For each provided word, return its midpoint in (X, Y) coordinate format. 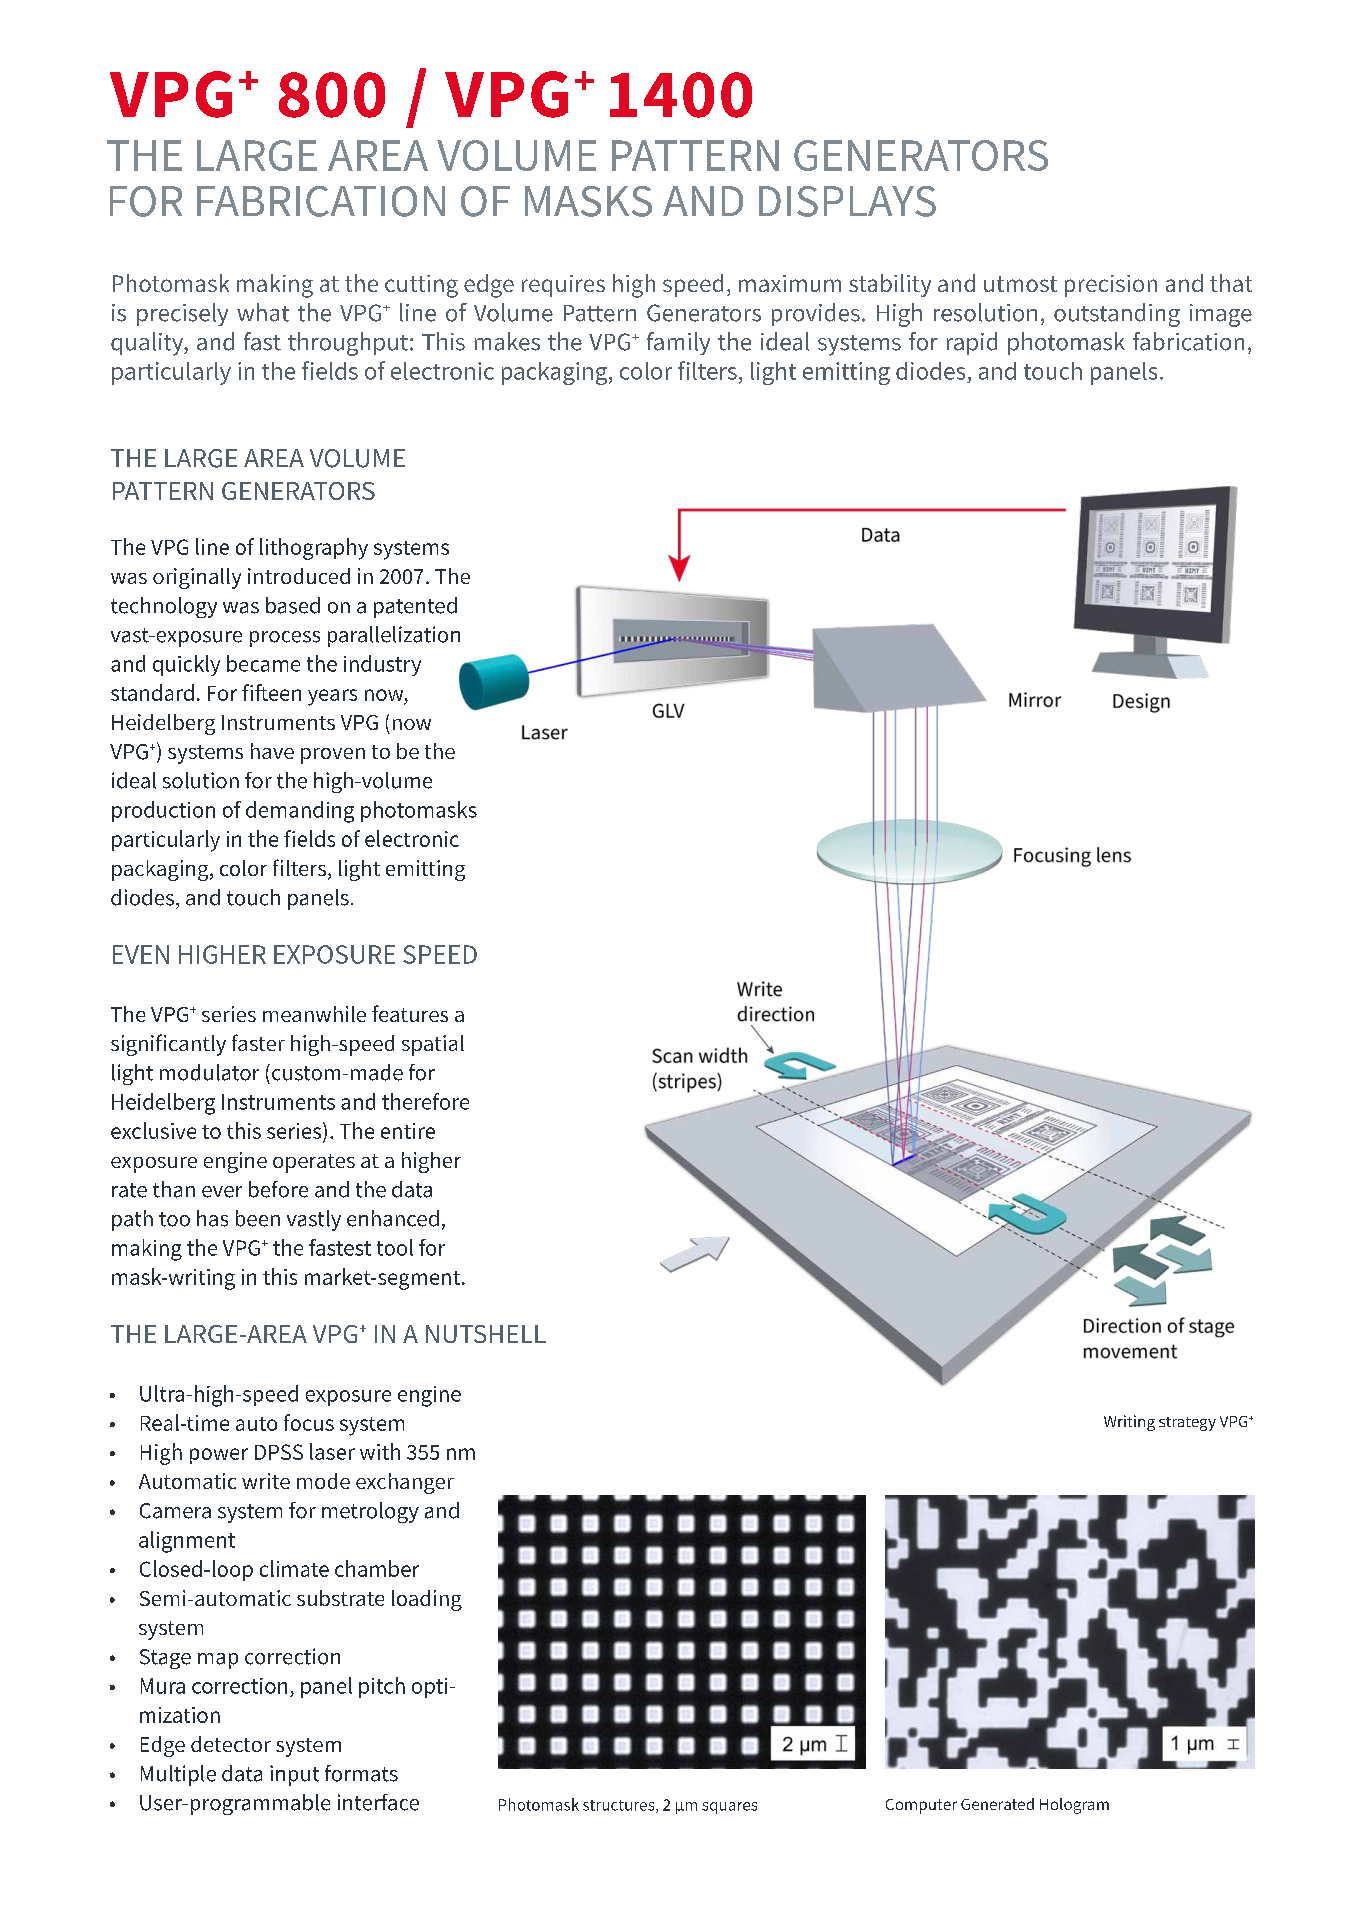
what (263, 312)
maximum (790, 283)
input (294, 1775)
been (258, 1218)
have (272, 751)
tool (395, 1247)
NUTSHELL (486, 1334)
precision (1111, 286)
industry (382, 665)
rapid (972, 343)
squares (729, 1808)
